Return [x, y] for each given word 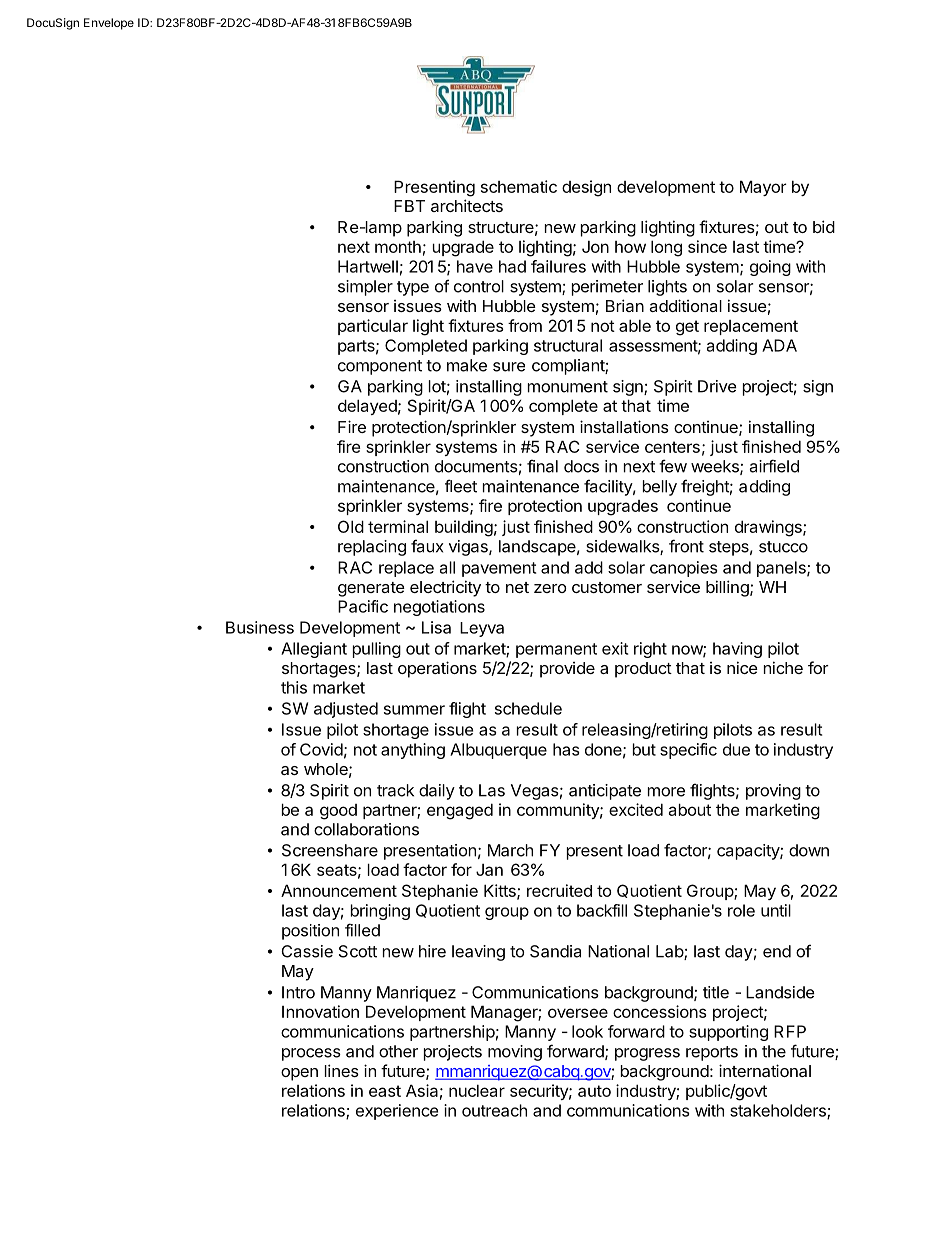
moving [515, 1053]
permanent [556, 650]
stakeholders [779, 1111]
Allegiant [314, 650]
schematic [519, 186]
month [398, 247]
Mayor [763, 188]
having [737, 650]
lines [341, 1070]
